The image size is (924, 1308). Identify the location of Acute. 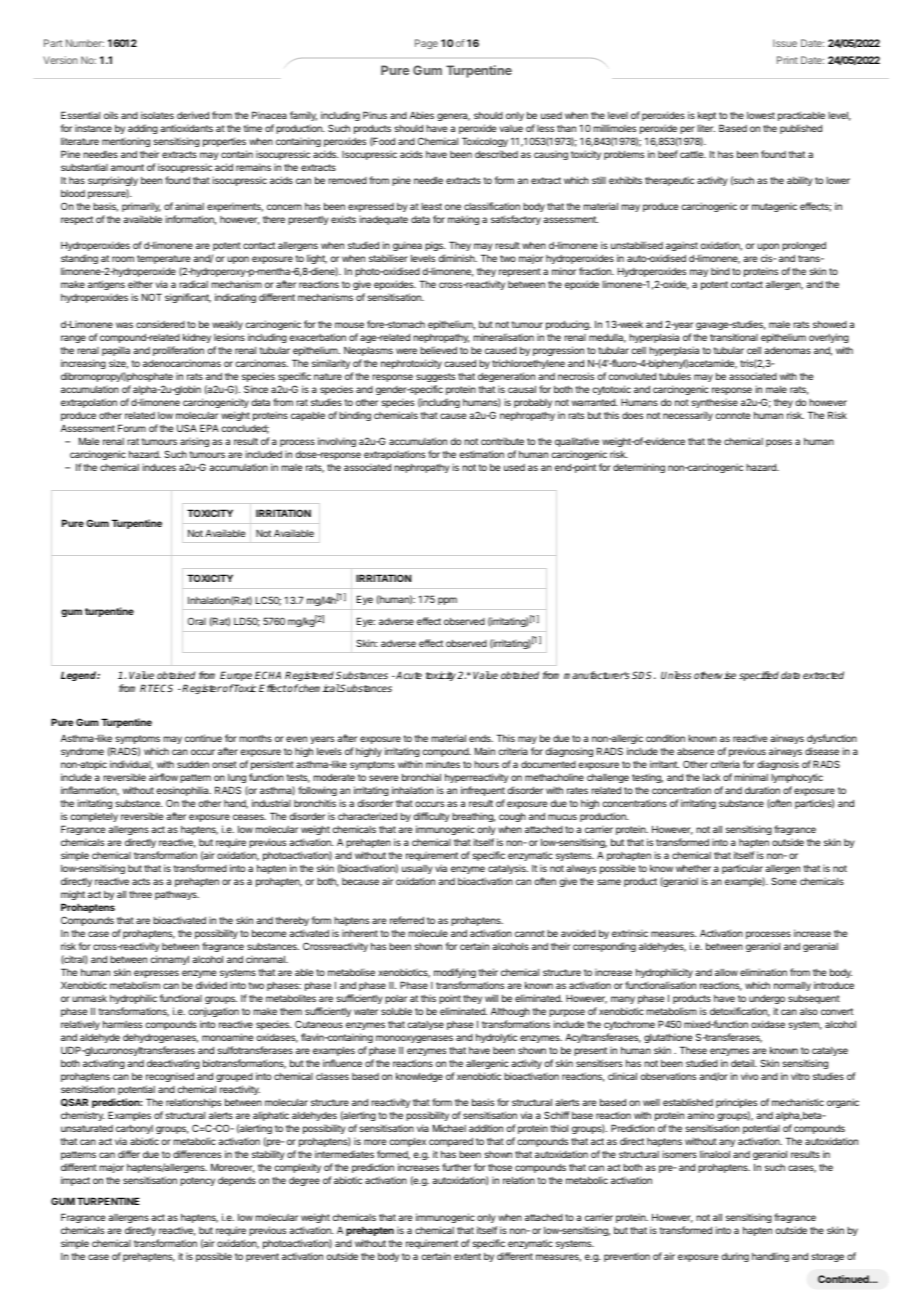
(408, 675).
